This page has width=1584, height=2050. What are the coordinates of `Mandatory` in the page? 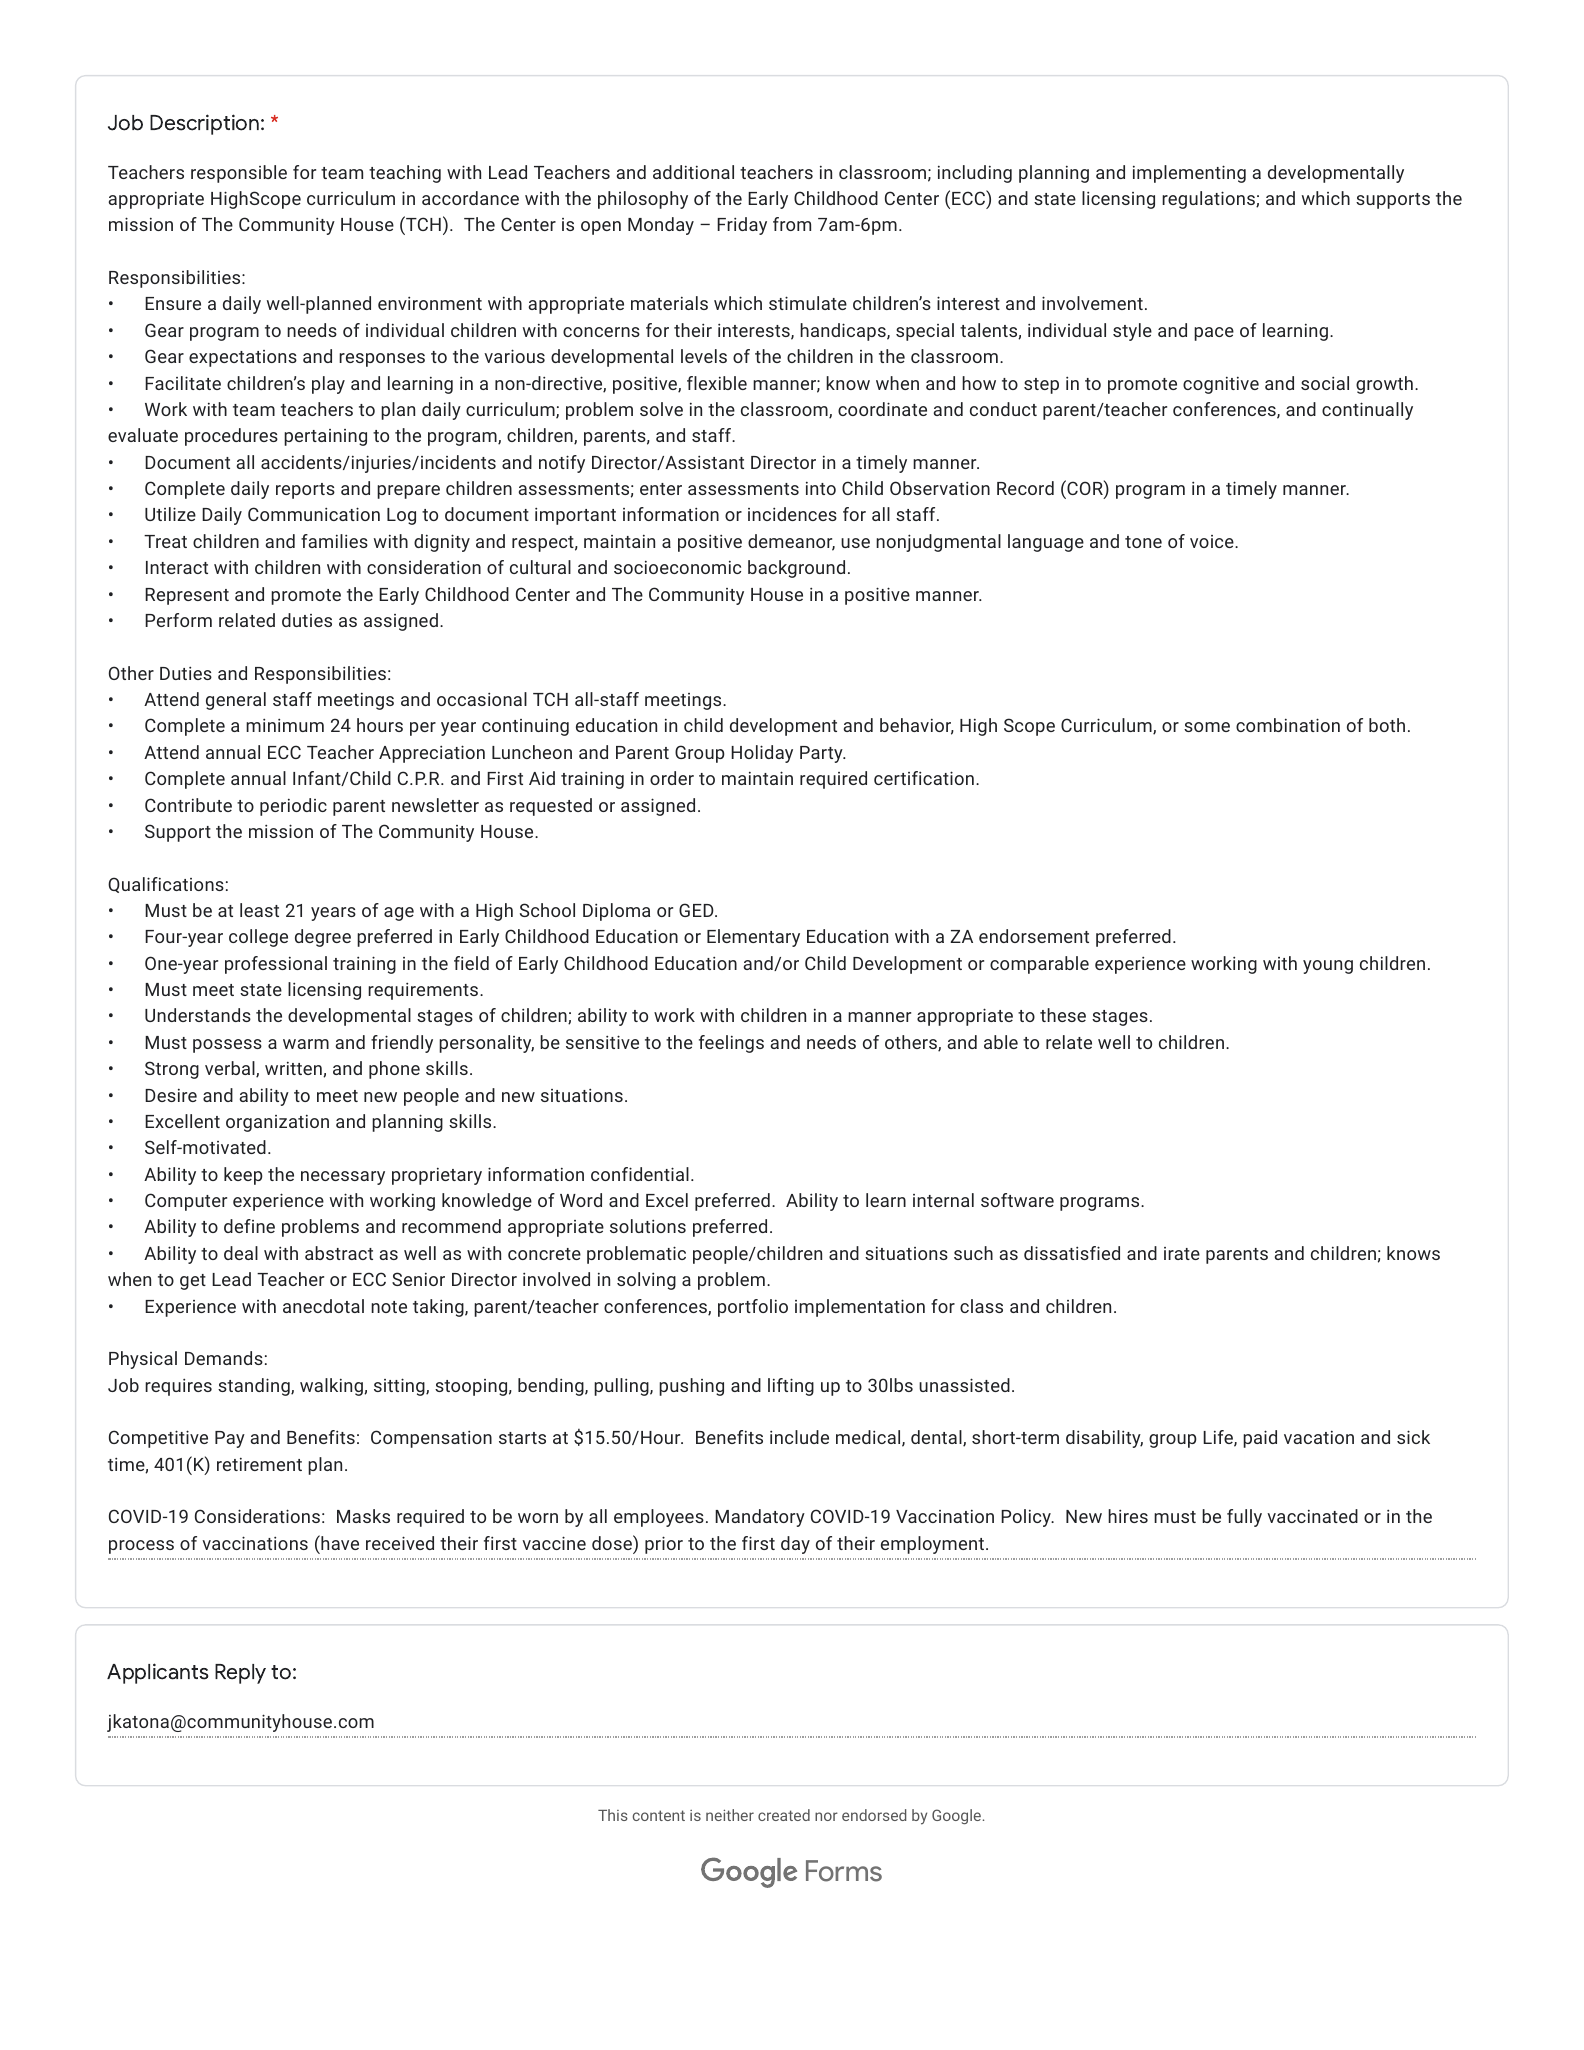 It's located at (760, 1518).
